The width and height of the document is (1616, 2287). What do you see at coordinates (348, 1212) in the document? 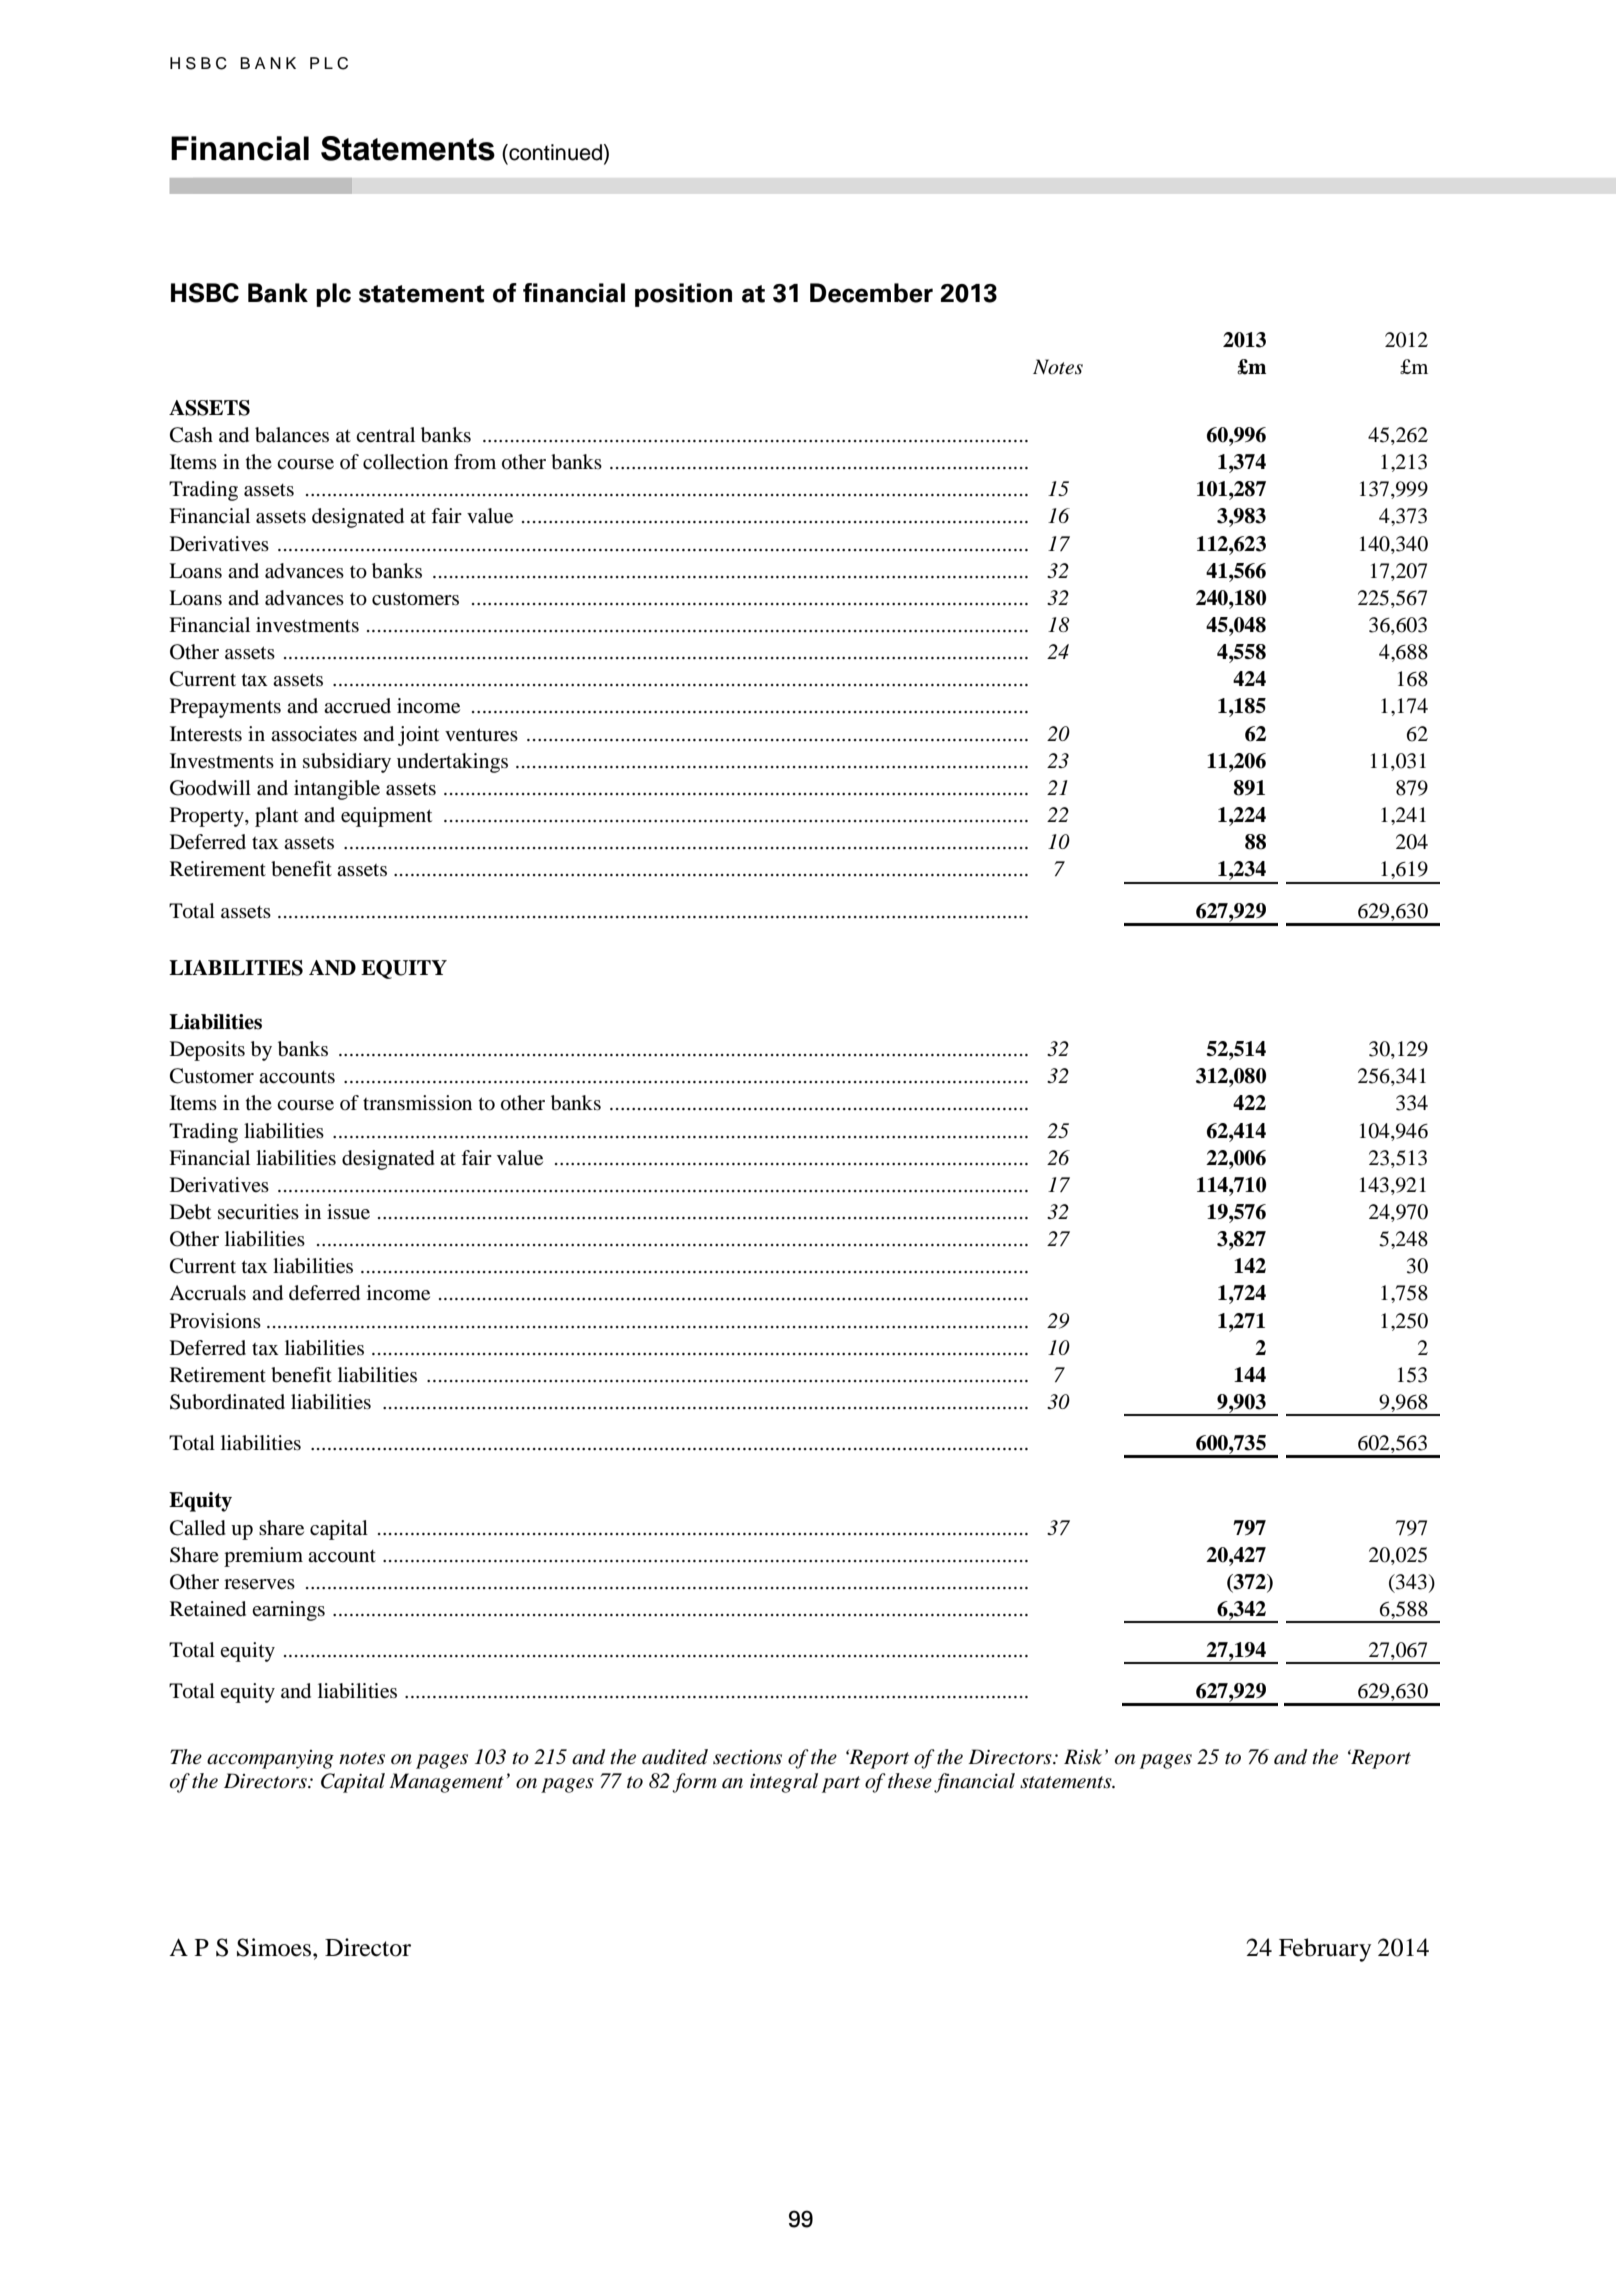
I see `issue` at bounding box center [348, 1212].
